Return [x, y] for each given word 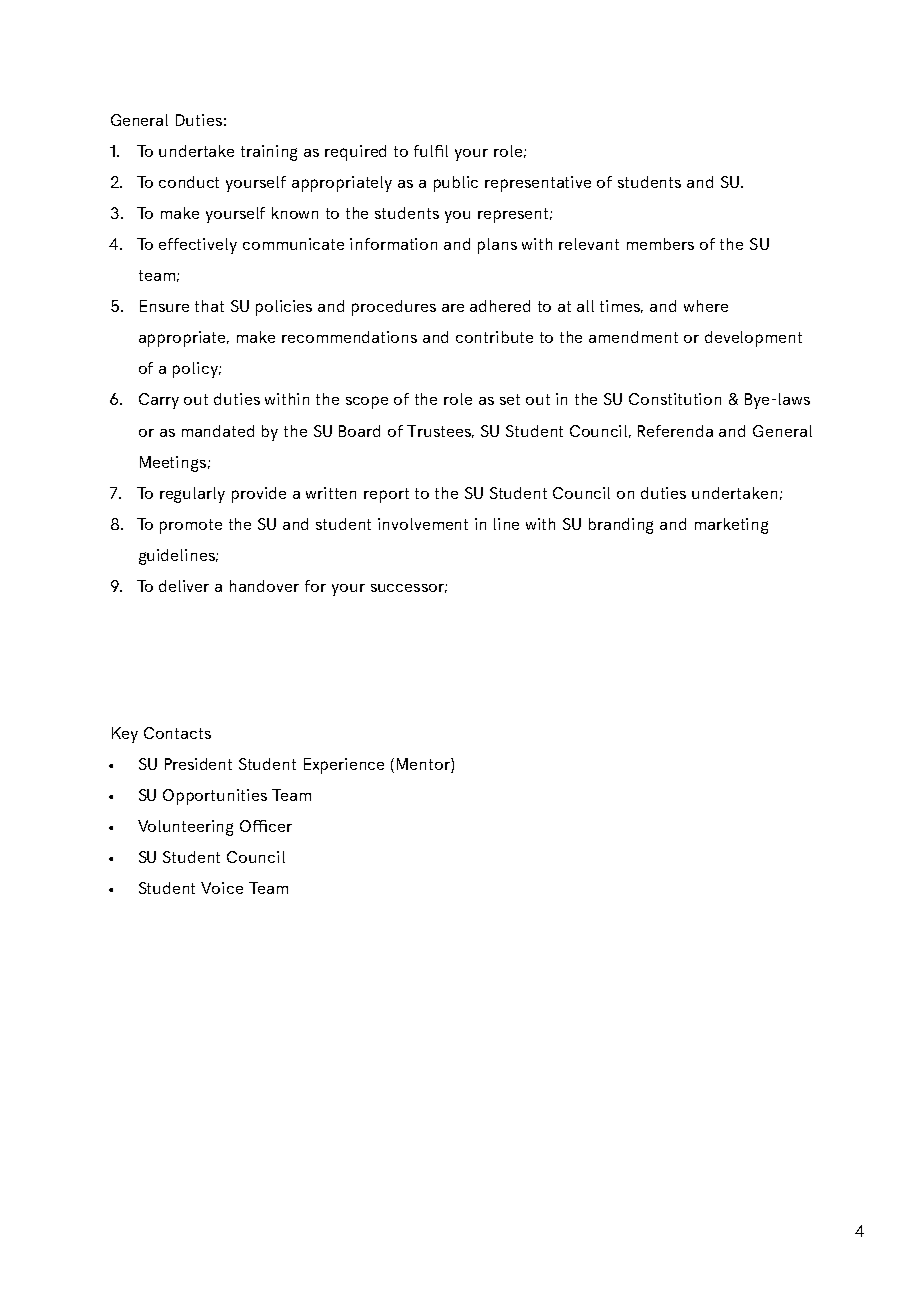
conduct [189, 182]
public [456, 184]
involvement [423, 524]
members [660, 244]
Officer [266, 826]
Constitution [675, 399]
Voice [222, 888]
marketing [731, 526]
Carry [159, 401]
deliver [184, 586]
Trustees [440, 431]
